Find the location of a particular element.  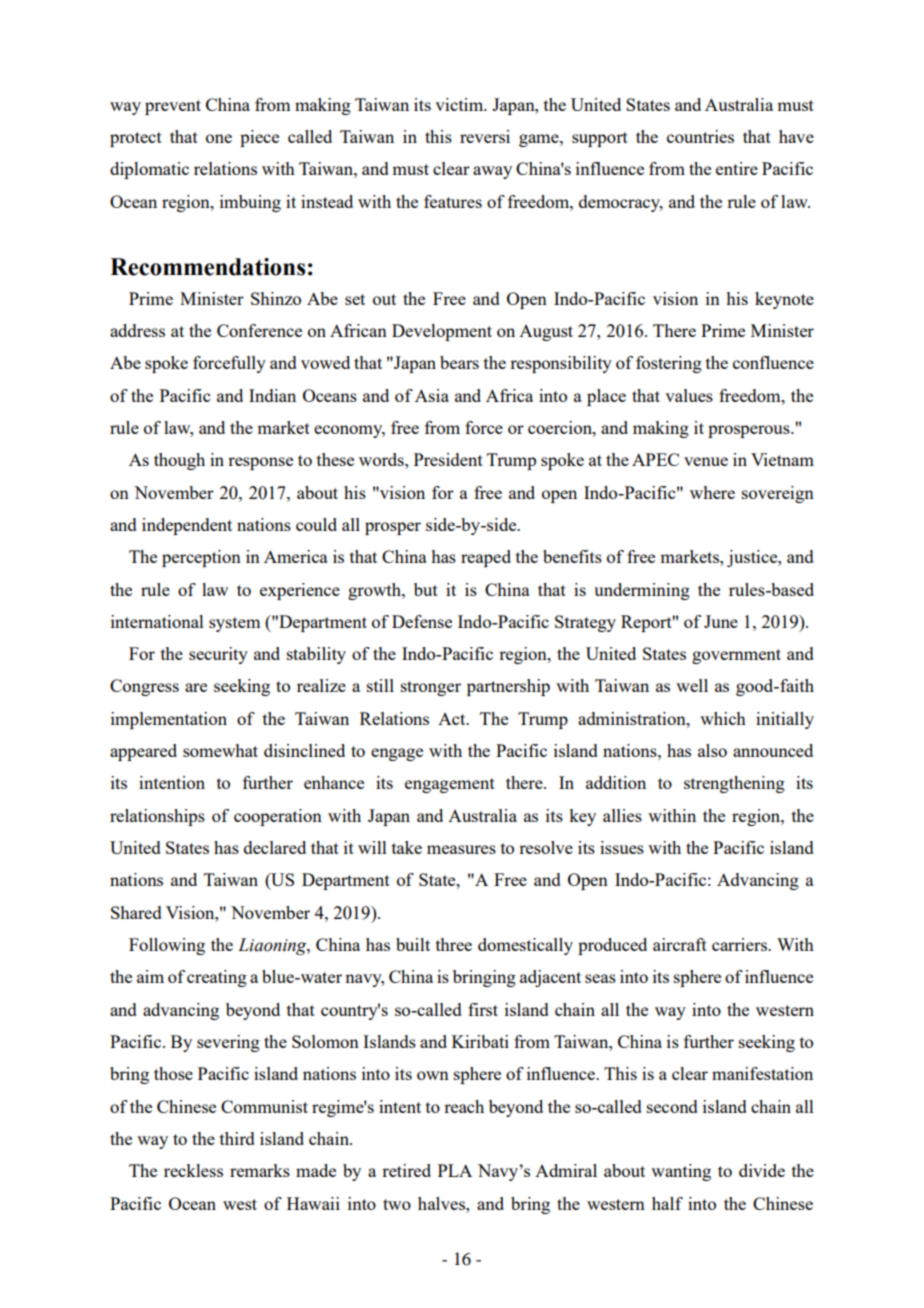

one is located at coordinates (219, 138).
